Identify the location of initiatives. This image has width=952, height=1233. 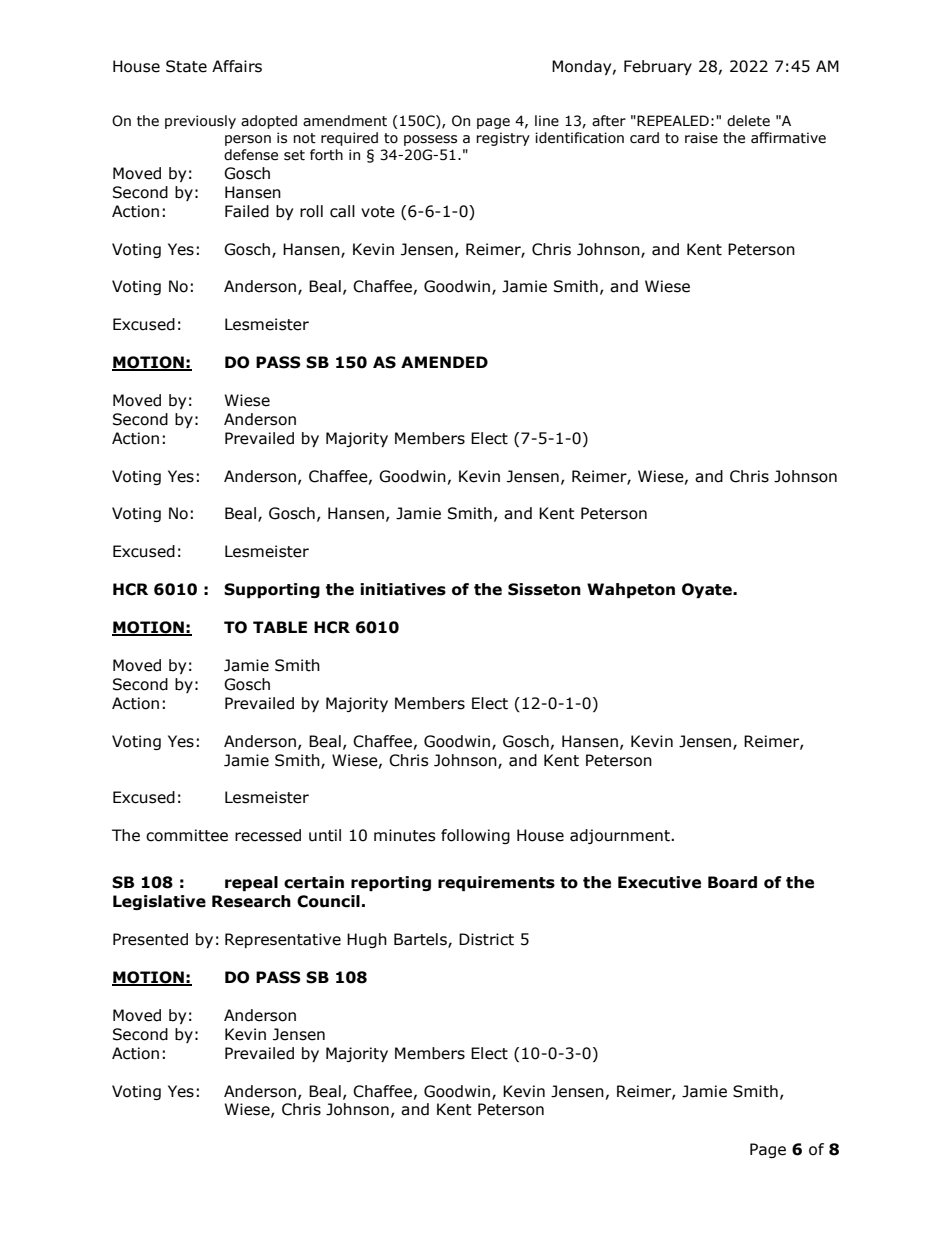
(403, 589).
